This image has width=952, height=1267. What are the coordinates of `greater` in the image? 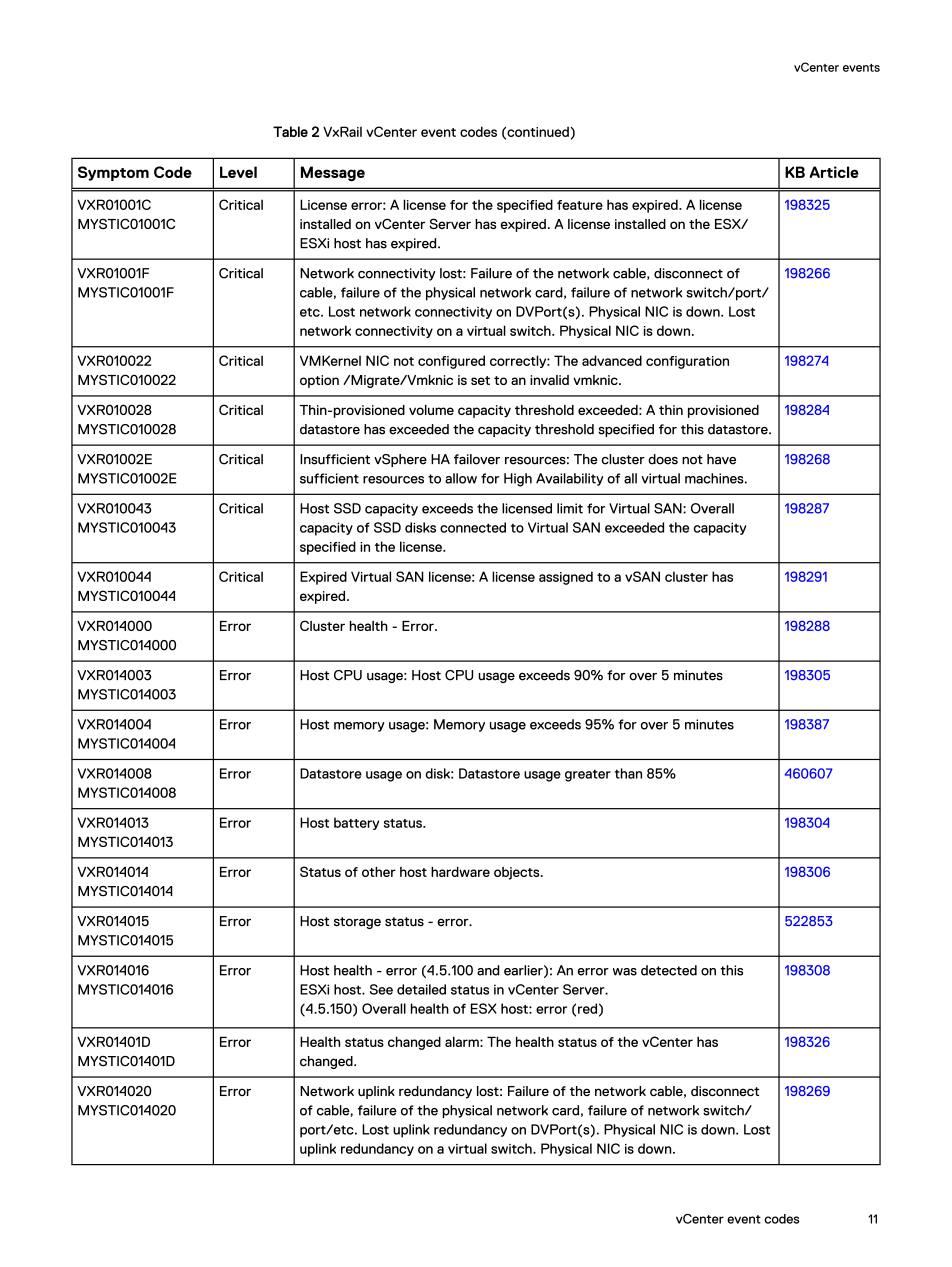 It's located at (588, 775).
